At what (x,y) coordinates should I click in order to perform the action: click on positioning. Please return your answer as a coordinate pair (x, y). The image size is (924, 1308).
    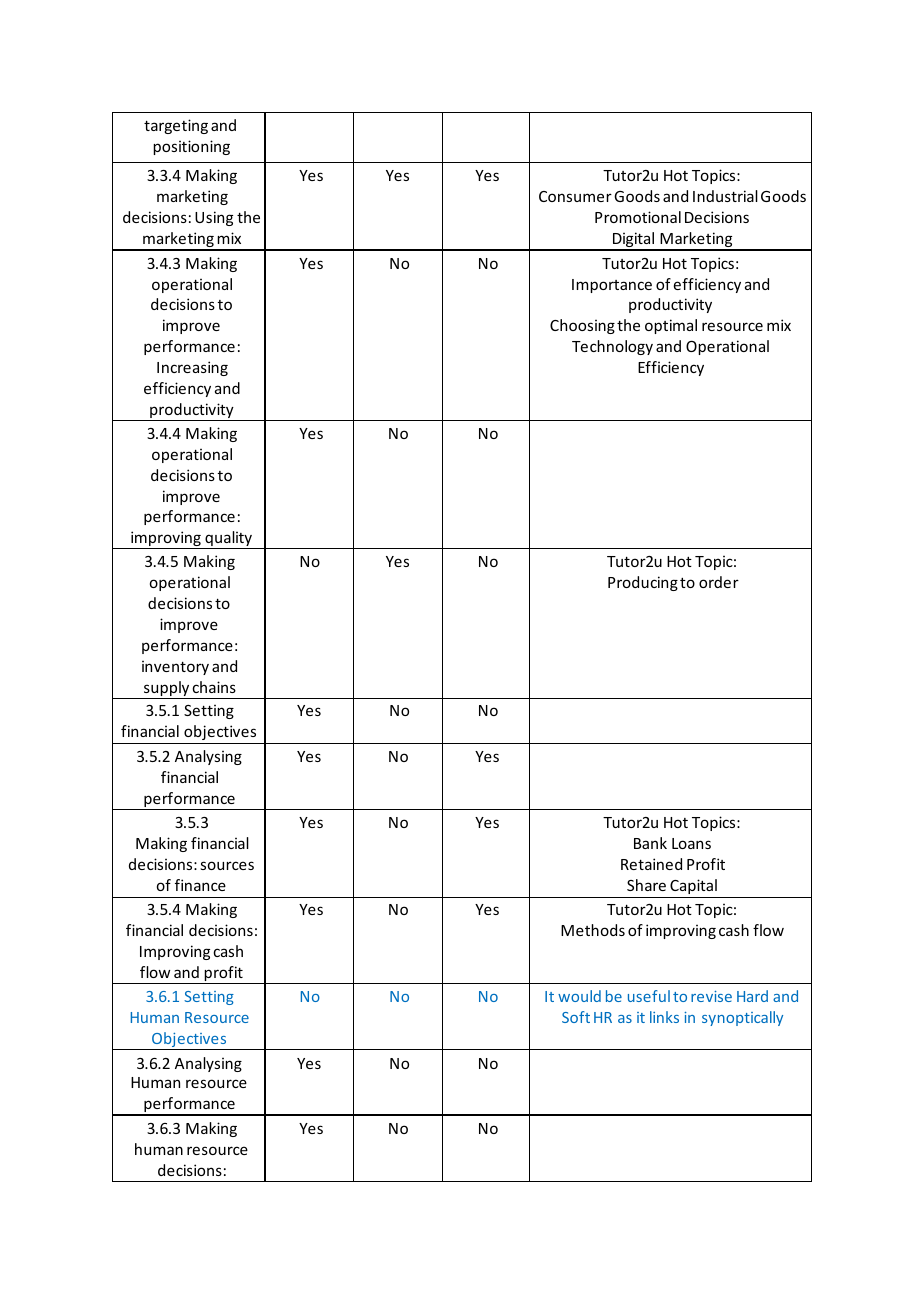
    Looking at the image, I should click on (191, 147).
